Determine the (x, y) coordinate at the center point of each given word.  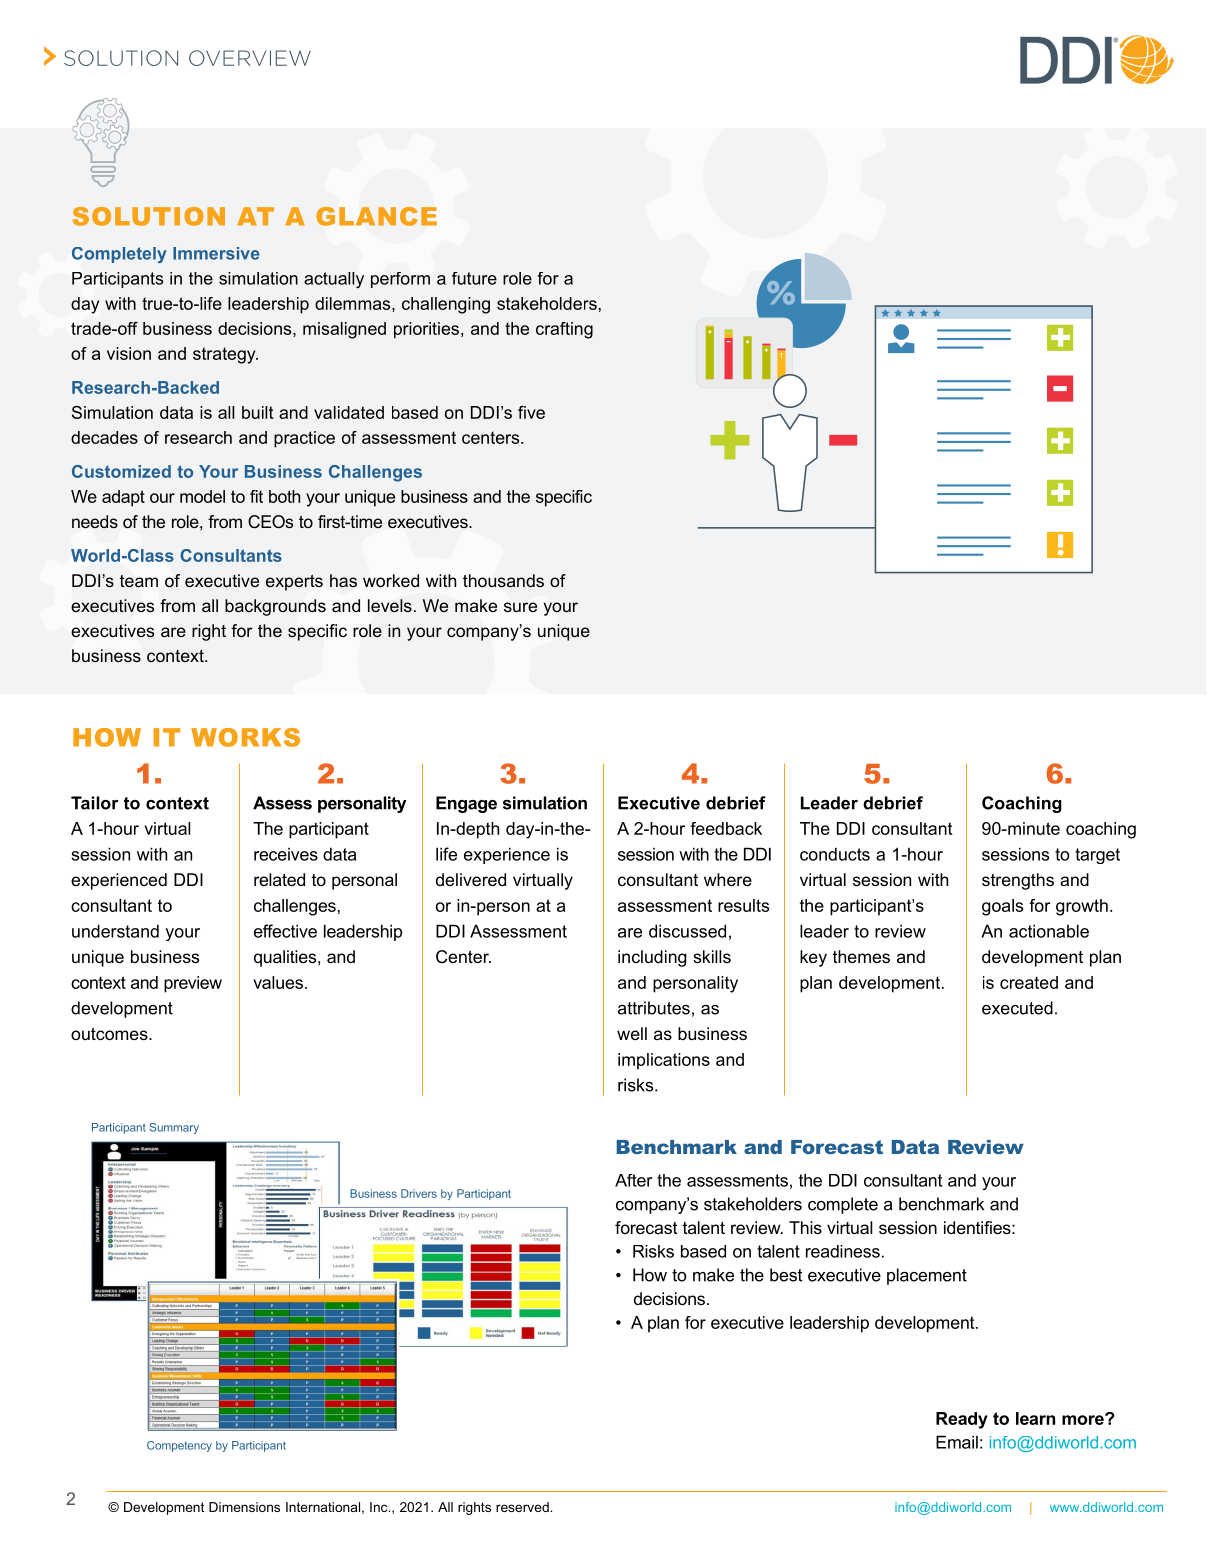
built (257, 412)
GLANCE (376, 216)
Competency (179, 1446)
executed (1017, 1008)
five (531, 412)
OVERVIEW (250, 58)
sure (520, 607)
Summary (174, 1128)
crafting (564, 330)
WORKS (245, 737)
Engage (466, 804)
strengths (1018, 881)
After (633, 1180)
